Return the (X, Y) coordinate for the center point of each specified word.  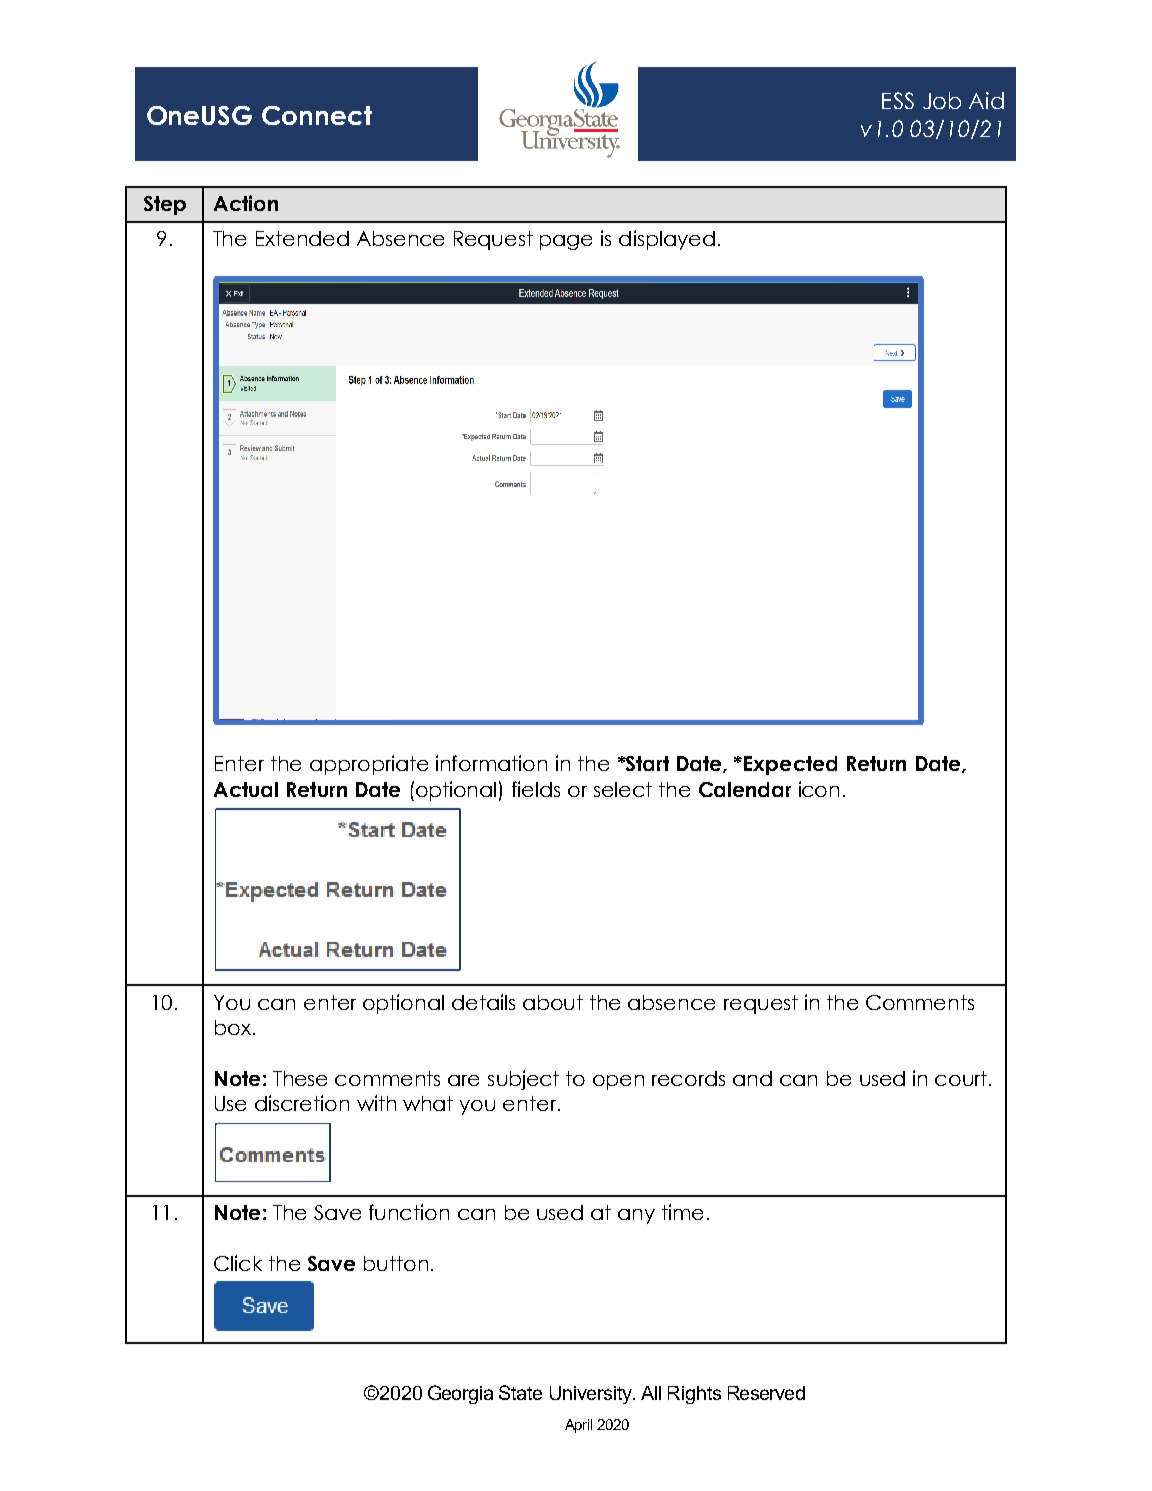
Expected (790, 765)
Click (238, 1263)
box (234, 1027)
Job (942, 100)
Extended (302, 238)
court (962, 1078)
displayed (667, 240)
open (618, 1082)
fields (536, 789)
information (491, 763)
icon (819, 789)
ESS (898, 100)
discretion (302, 1103)
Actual (246, 789)
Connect (317, 115)
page (566, 242)
